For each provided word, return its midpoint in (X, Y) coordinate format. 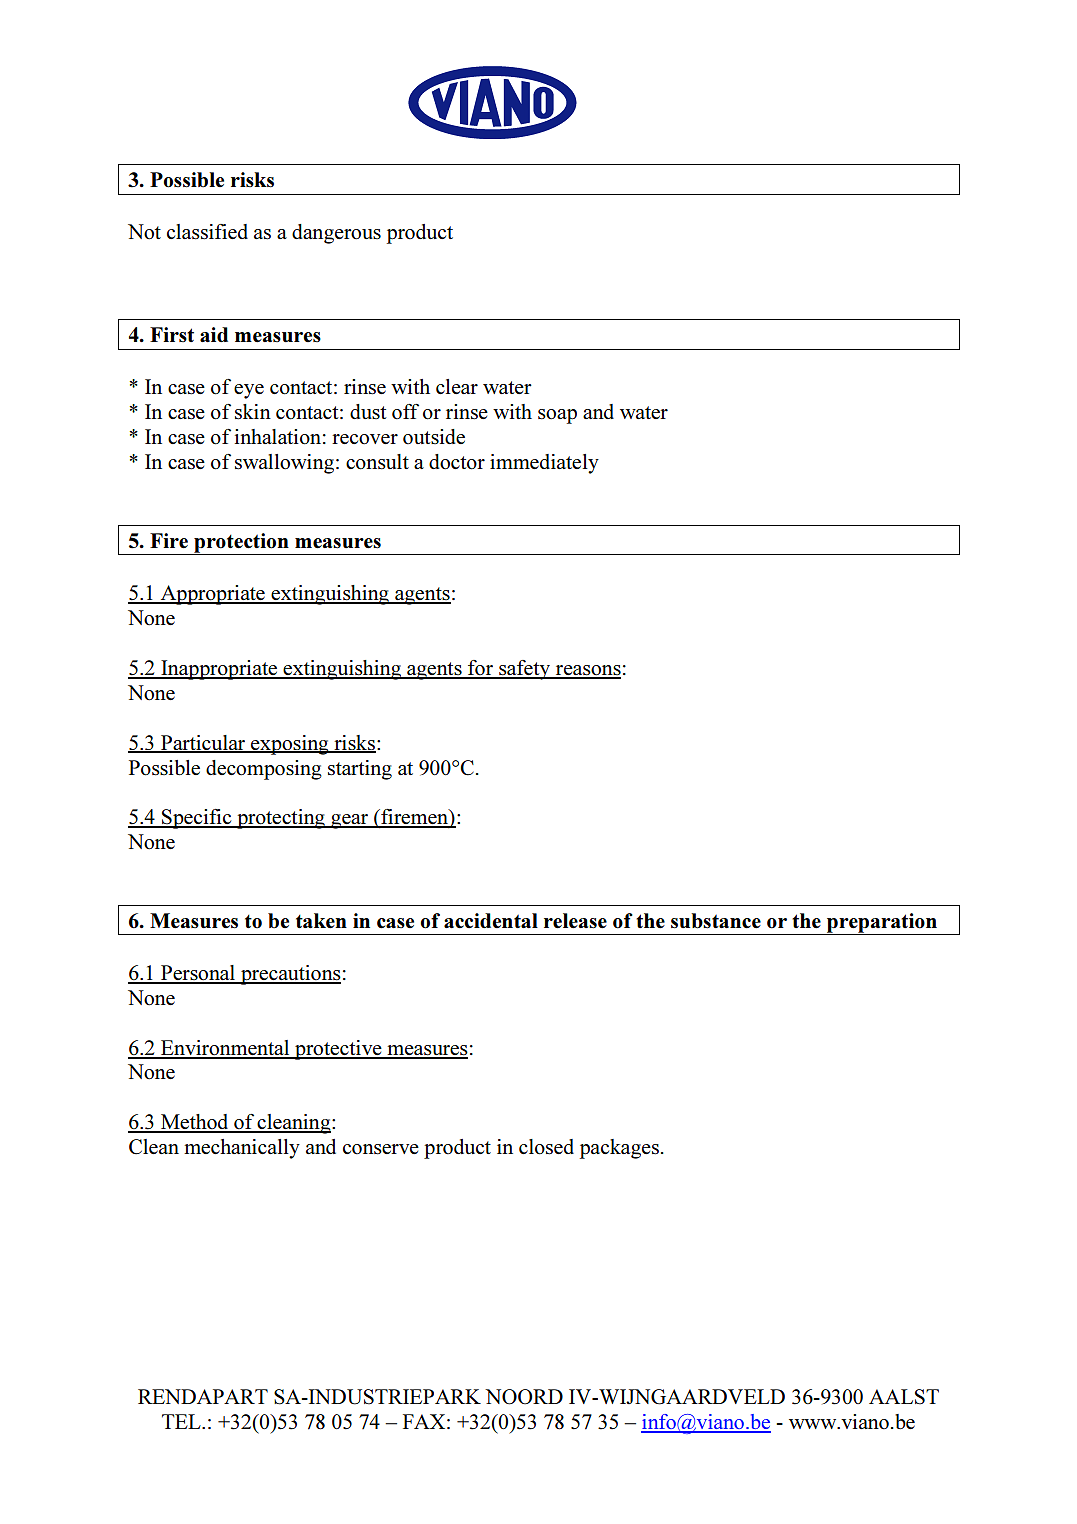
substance (716, 921)
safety (524, 670)
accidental (491, 921)
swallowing (284, 464)
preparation (882, 924)
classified (207, 232)
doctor (457, 462)
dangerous (336, 234)
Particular (203, 743)
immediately (544, 464)
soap (557, 416)
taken (321, 921)
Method (195, 1123)
